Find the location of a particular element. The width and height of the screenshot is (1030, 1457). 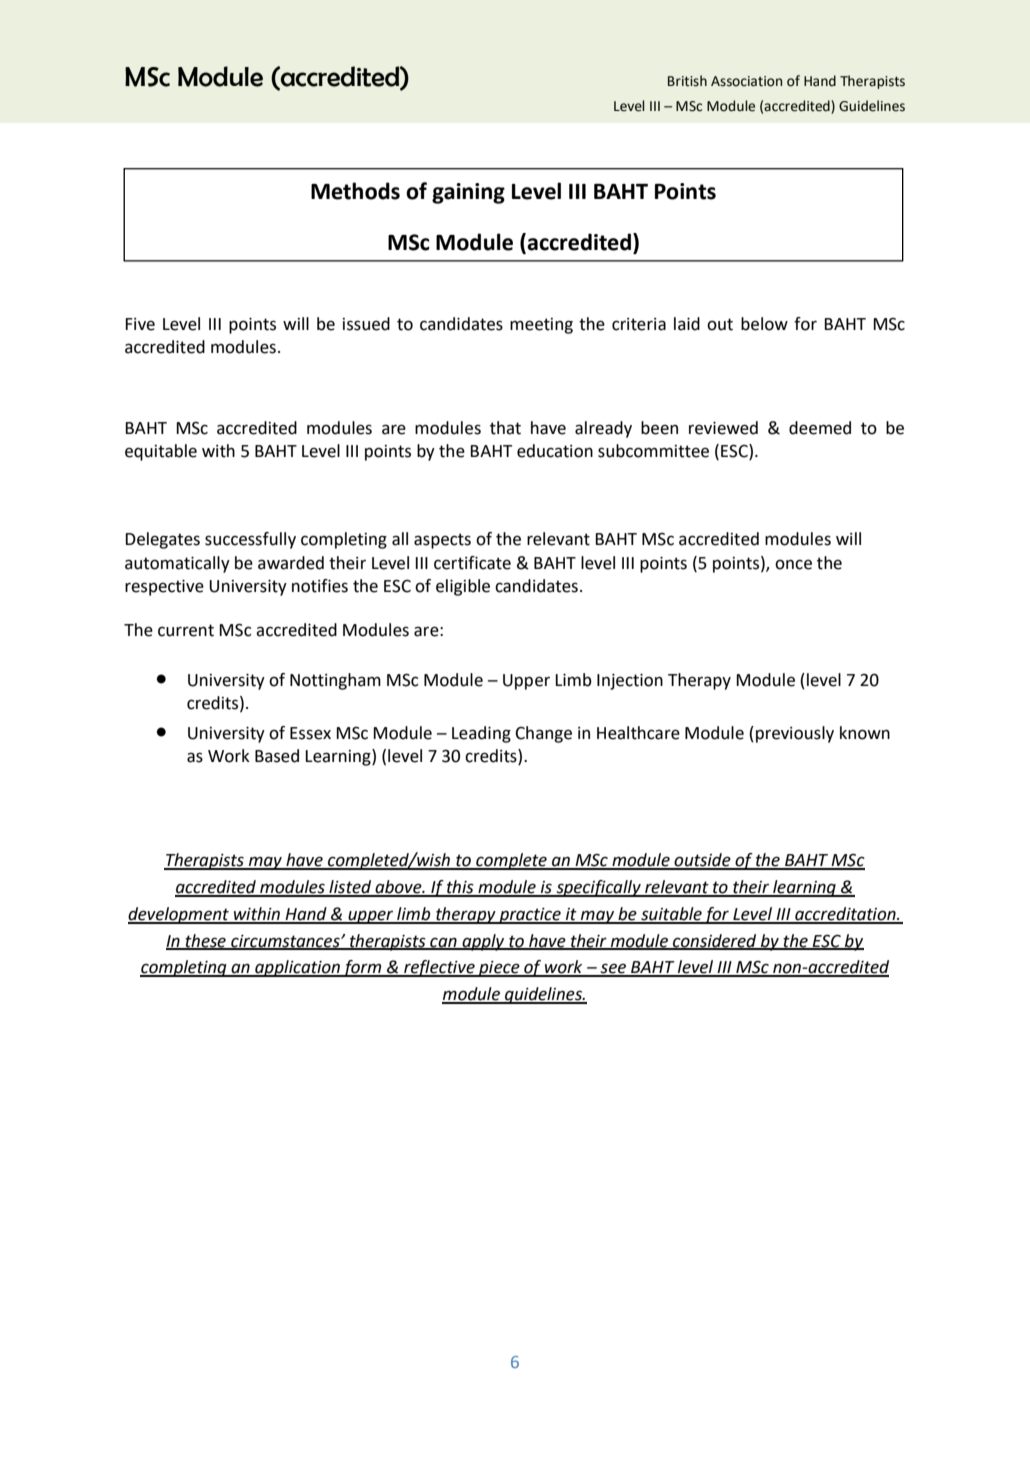

these is located at coordinates (205, 941).
